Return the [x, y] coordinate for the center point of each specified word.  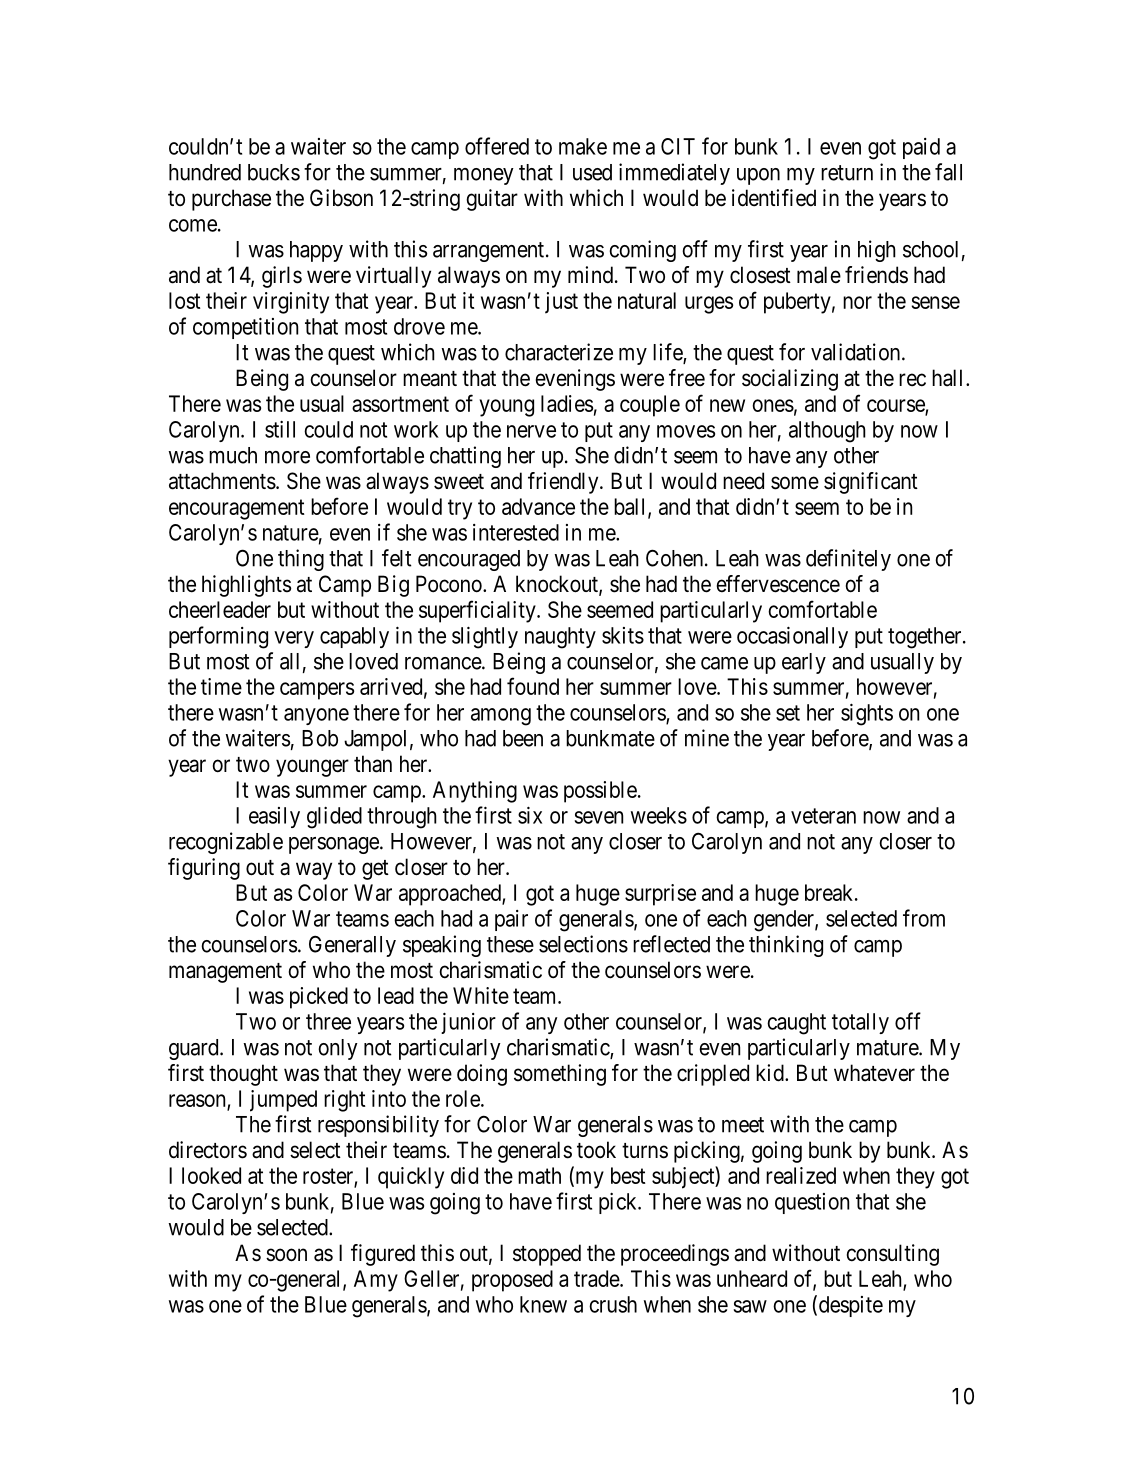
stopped [547, 1255]
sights [867, 714]
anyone [316, 716]
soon [286, 1255]
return [847, 173]
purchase [231, 200]
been [523, 738]
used [592, 172]
